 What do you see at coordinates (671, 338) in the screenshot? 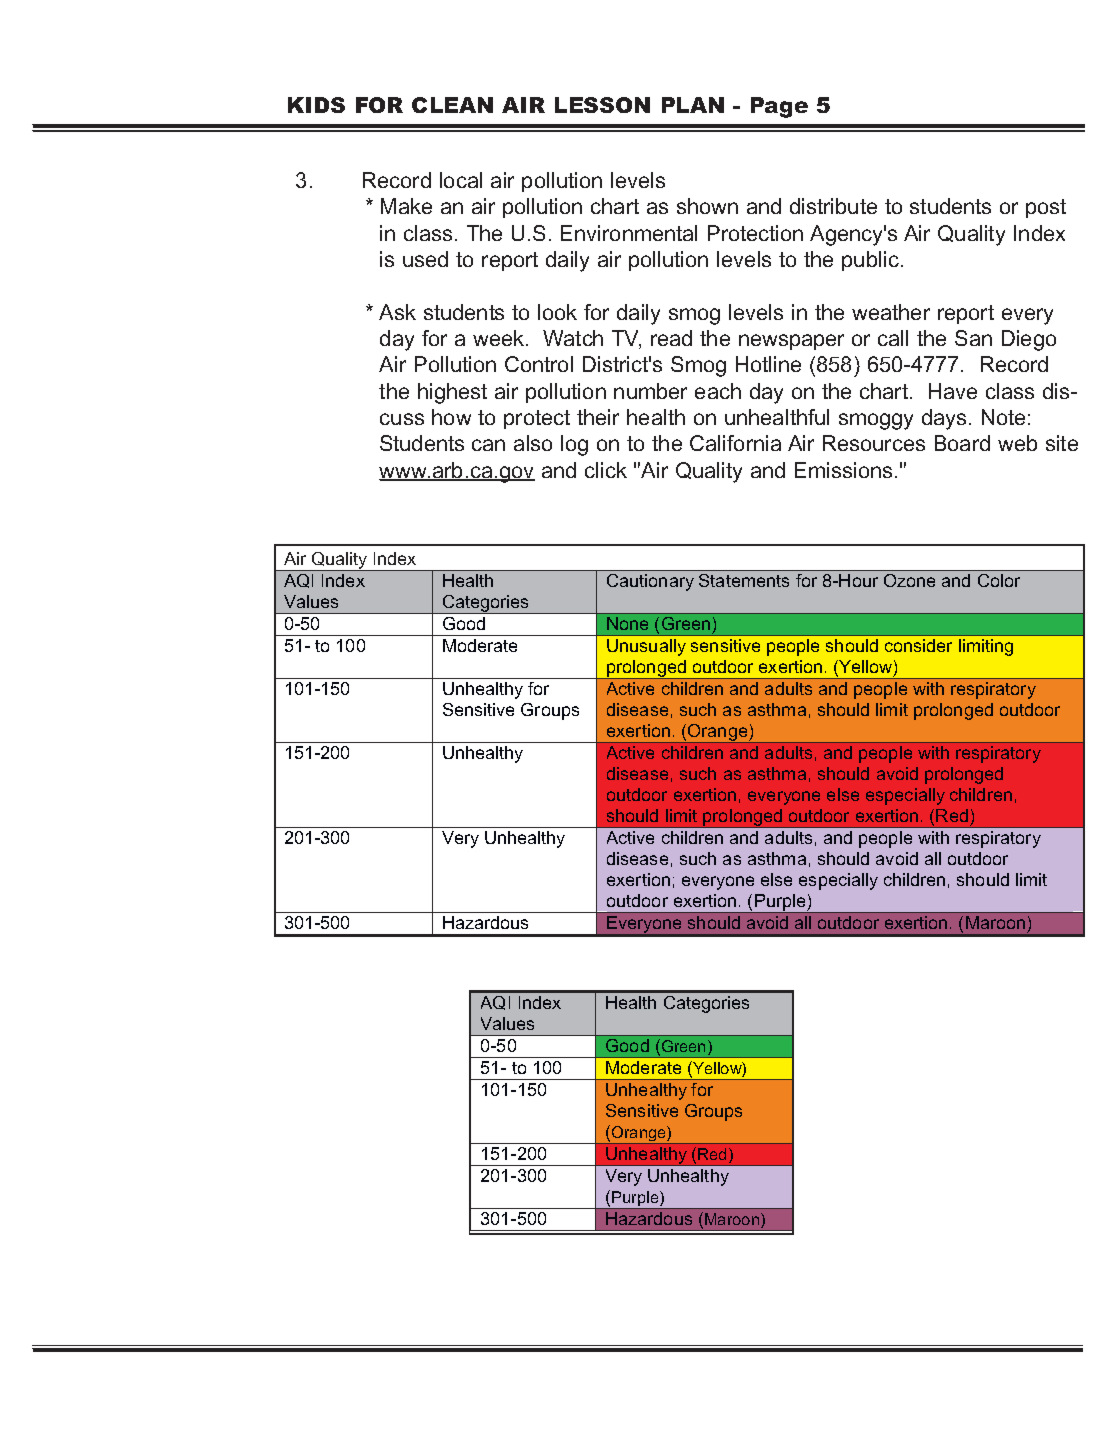
I see `read` at bounding box center [671, 338].
